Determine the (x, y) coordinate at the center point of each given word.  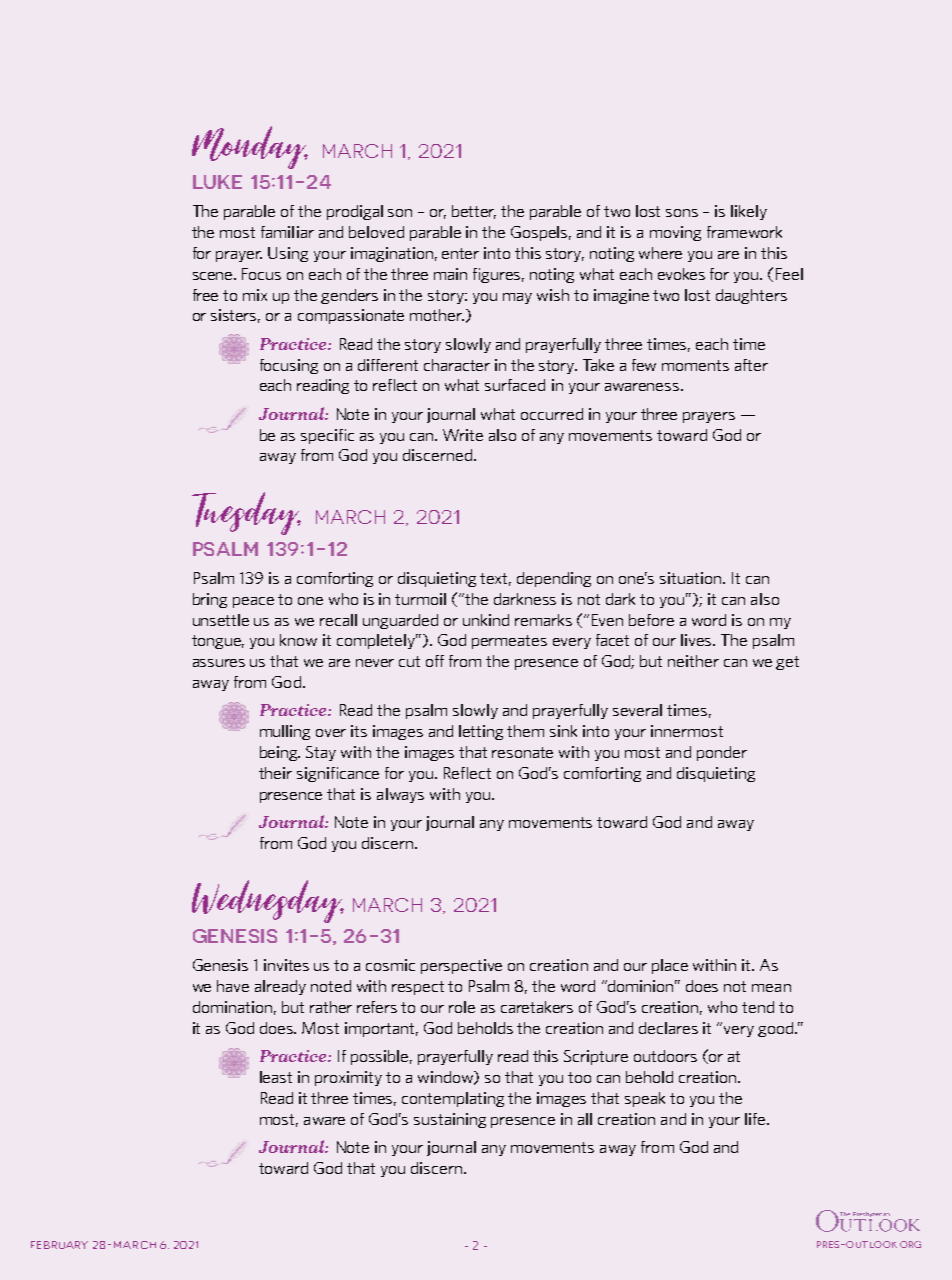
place (670, 966)
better (474, 212)
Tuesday (246, 513)
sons (682, 213)
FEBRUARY (59, 1245)
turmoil (420, 599)
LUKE (217, 182)
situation (692, 578)
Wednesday (268, 901)
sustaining (450, 1120)
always (400, 795)
